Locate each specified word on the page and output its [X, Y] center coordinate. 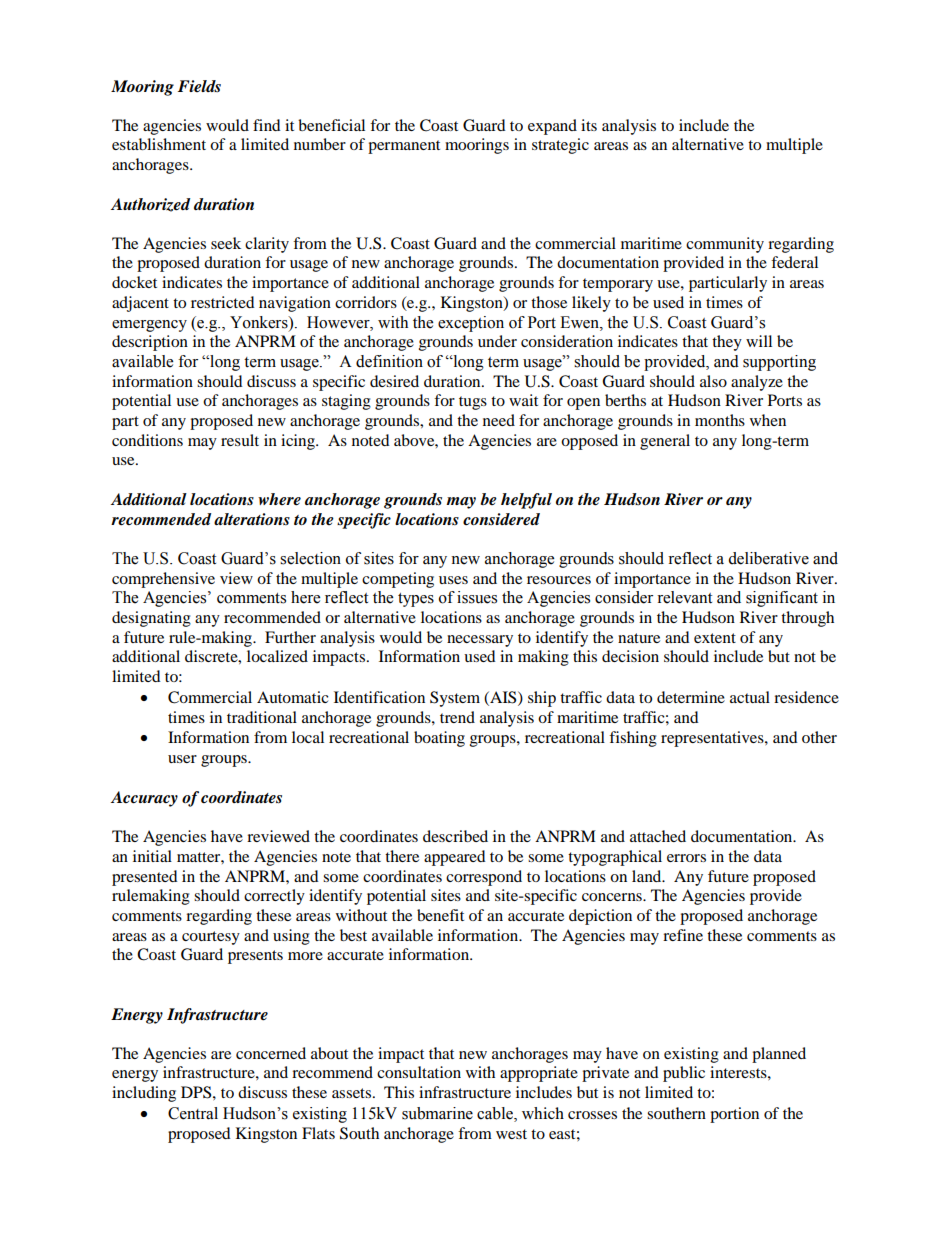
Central [193, 1113]
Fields [199, 86]
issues [477, 597]
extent [715, 638]
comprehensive [163, 580]
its [589, 125]
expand [552, 127]
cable [496, 1114]
